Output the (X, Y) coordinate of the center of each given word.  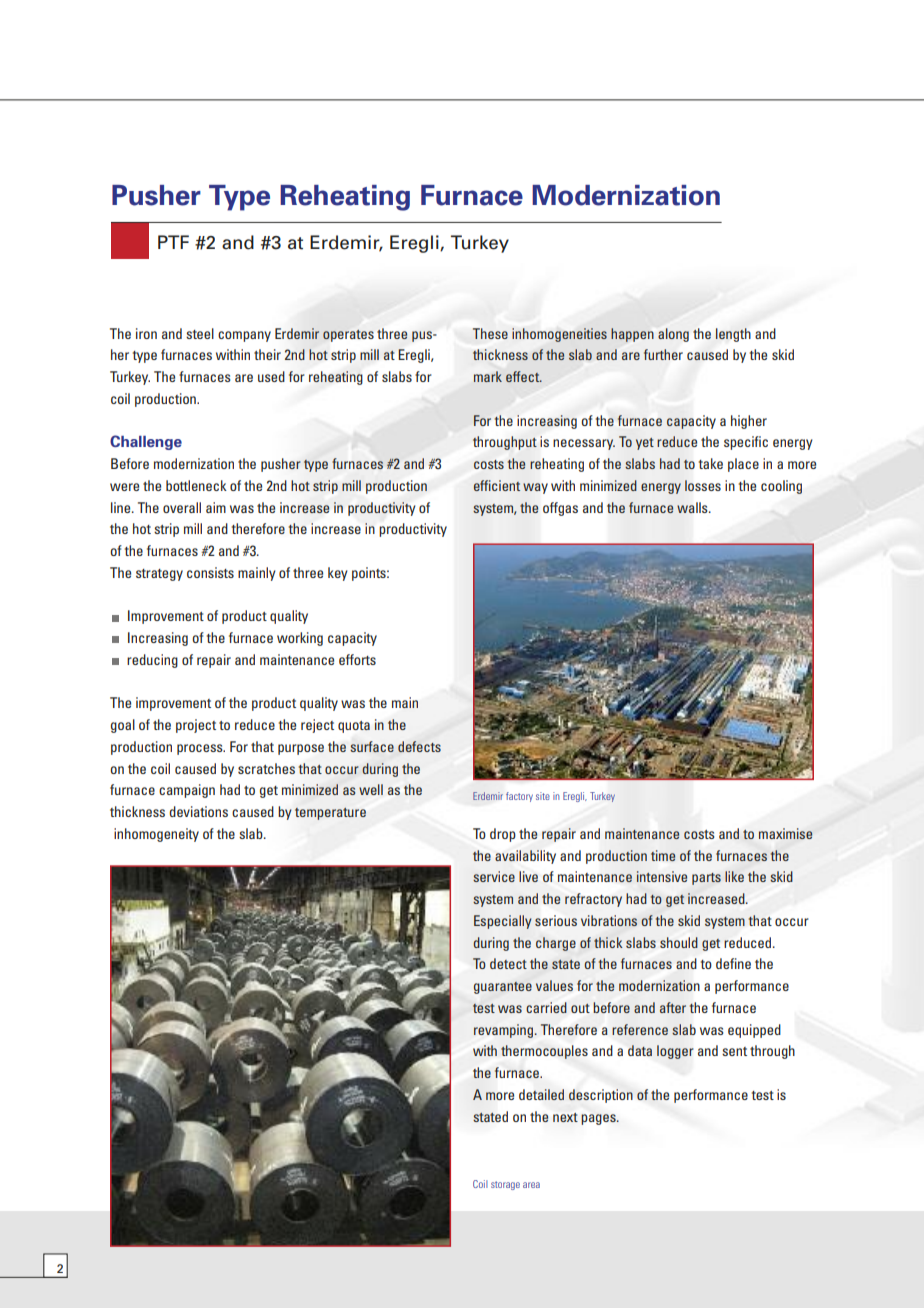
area (531, 1185)
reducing (152, 661)
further (663, 354)
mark (488, 376)
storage (505, 1185)
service (494, 876)
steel (200, 333)
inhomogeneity (156, 835)
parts (706, 879)
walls (693, 507)
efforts (357, 659)
